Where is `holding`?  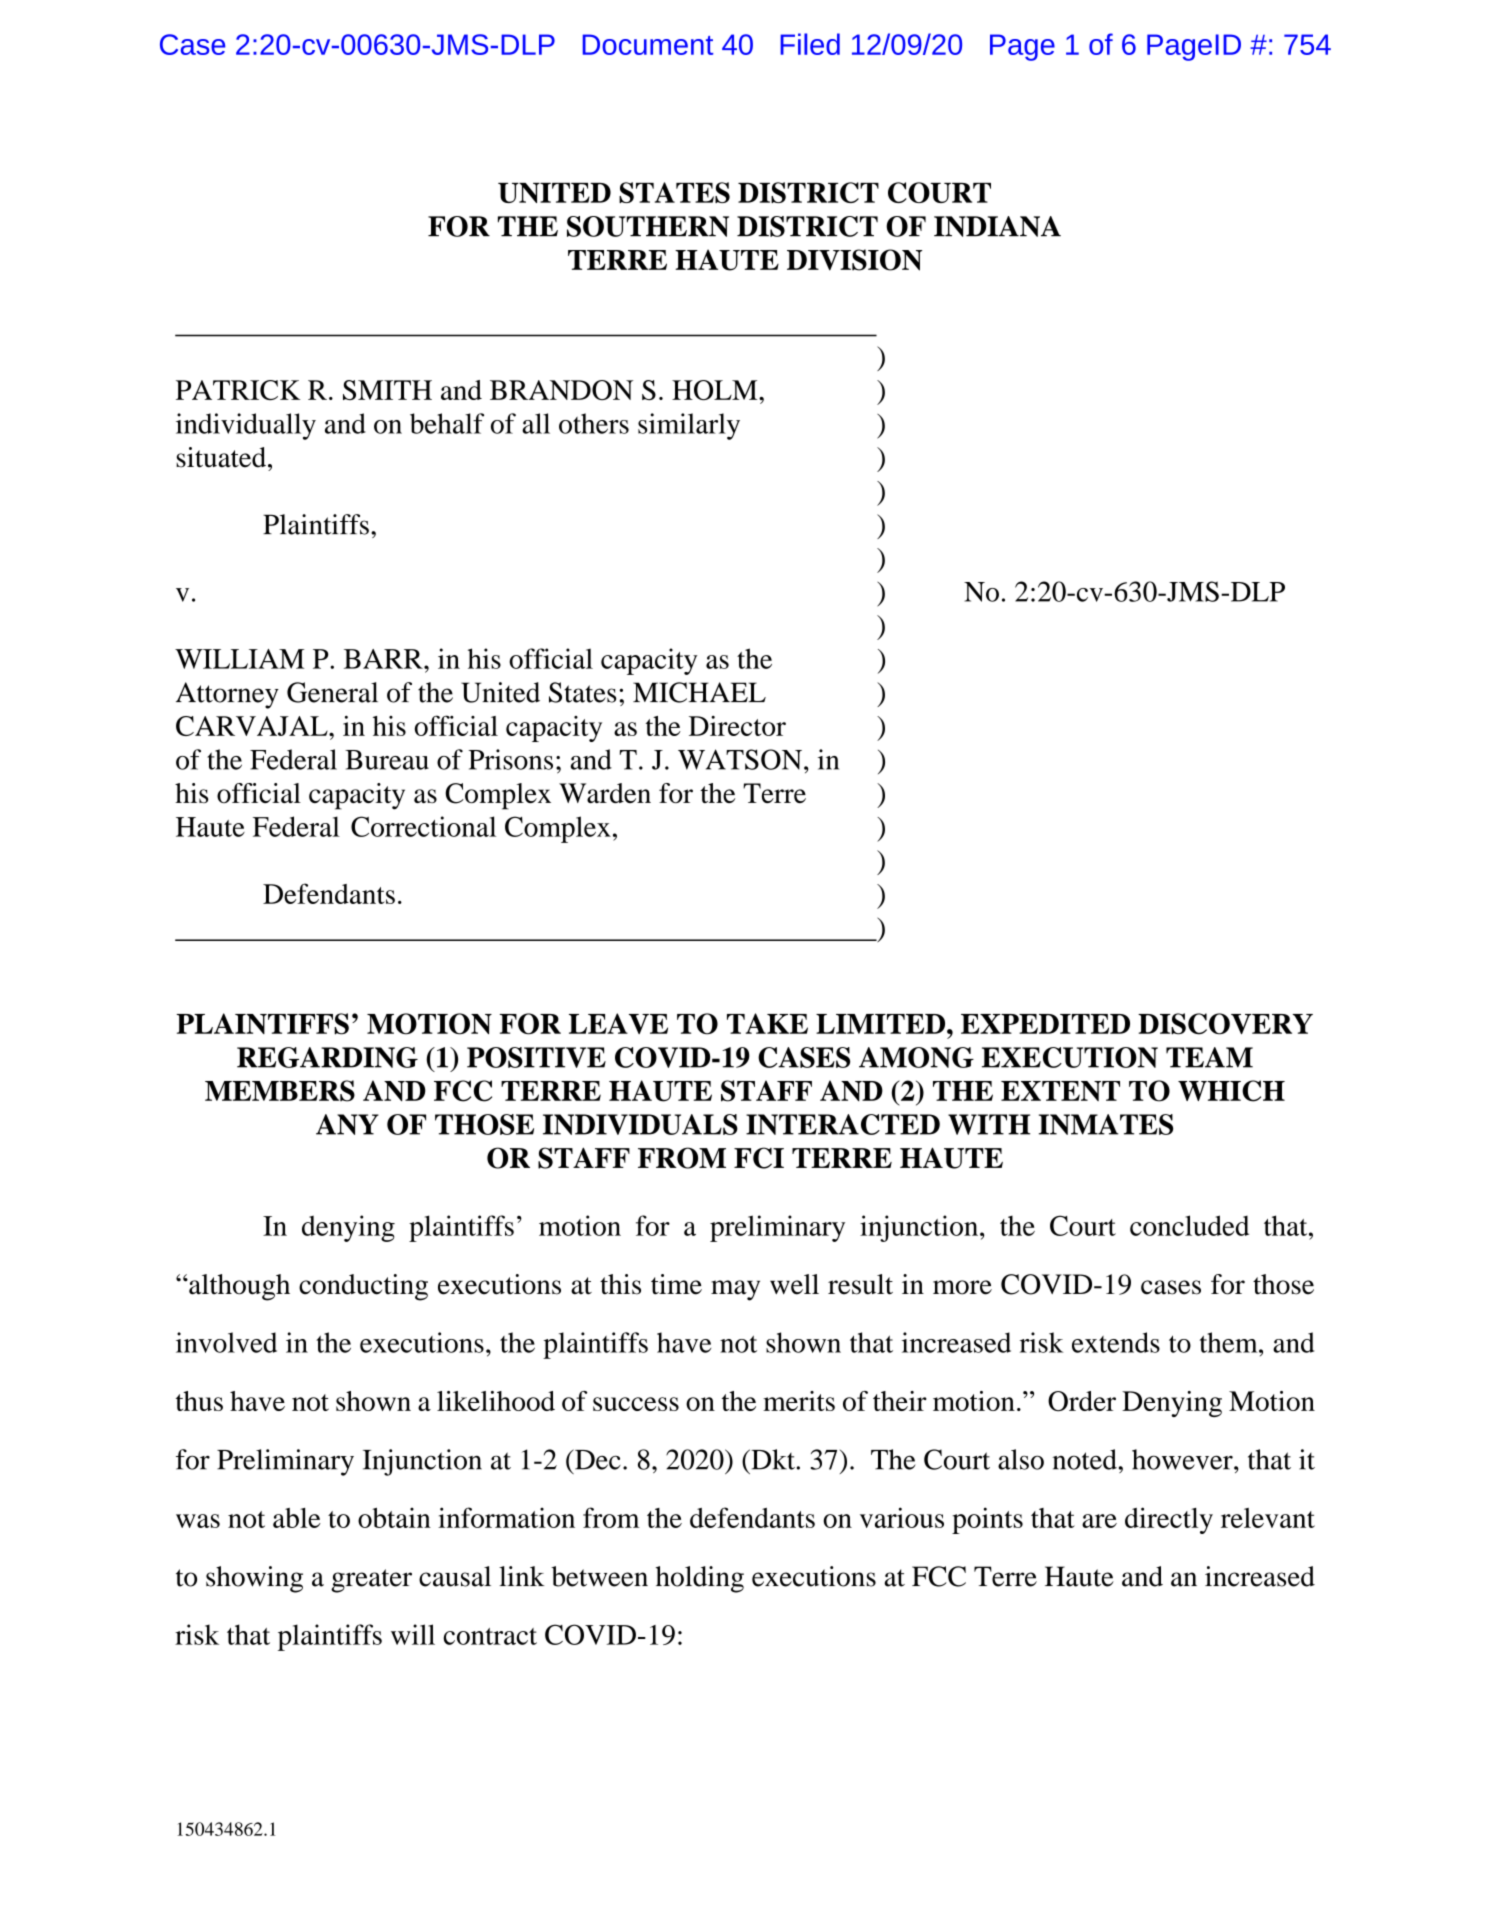 holding is located at coordinates (700, 1579).
